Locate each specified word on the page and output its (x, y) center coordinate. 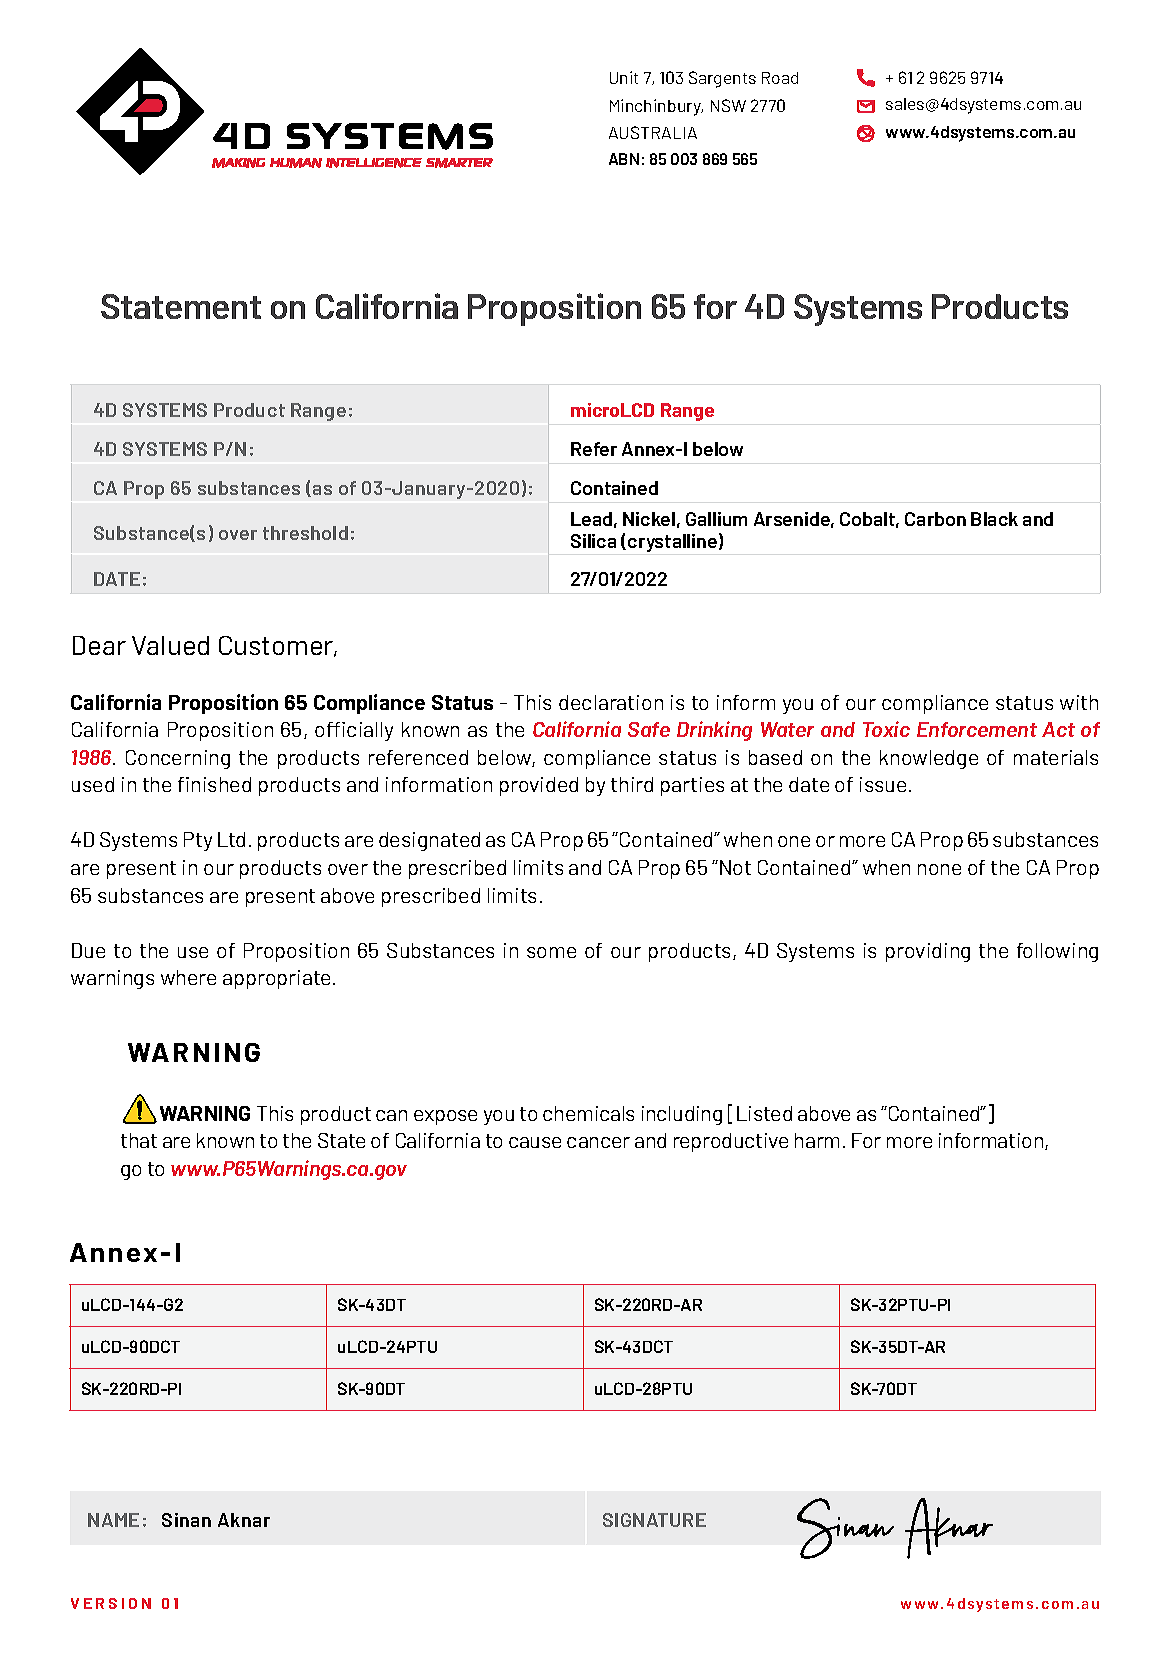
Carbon (935, 519)
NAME (113, 1520)
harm (817, 1140)
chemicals (588, 1113)
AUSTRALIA (653, 132)
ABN (624, 159)
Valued (170, 645)
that (139, 1140)
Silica (593, 541)
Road (780, 78)
